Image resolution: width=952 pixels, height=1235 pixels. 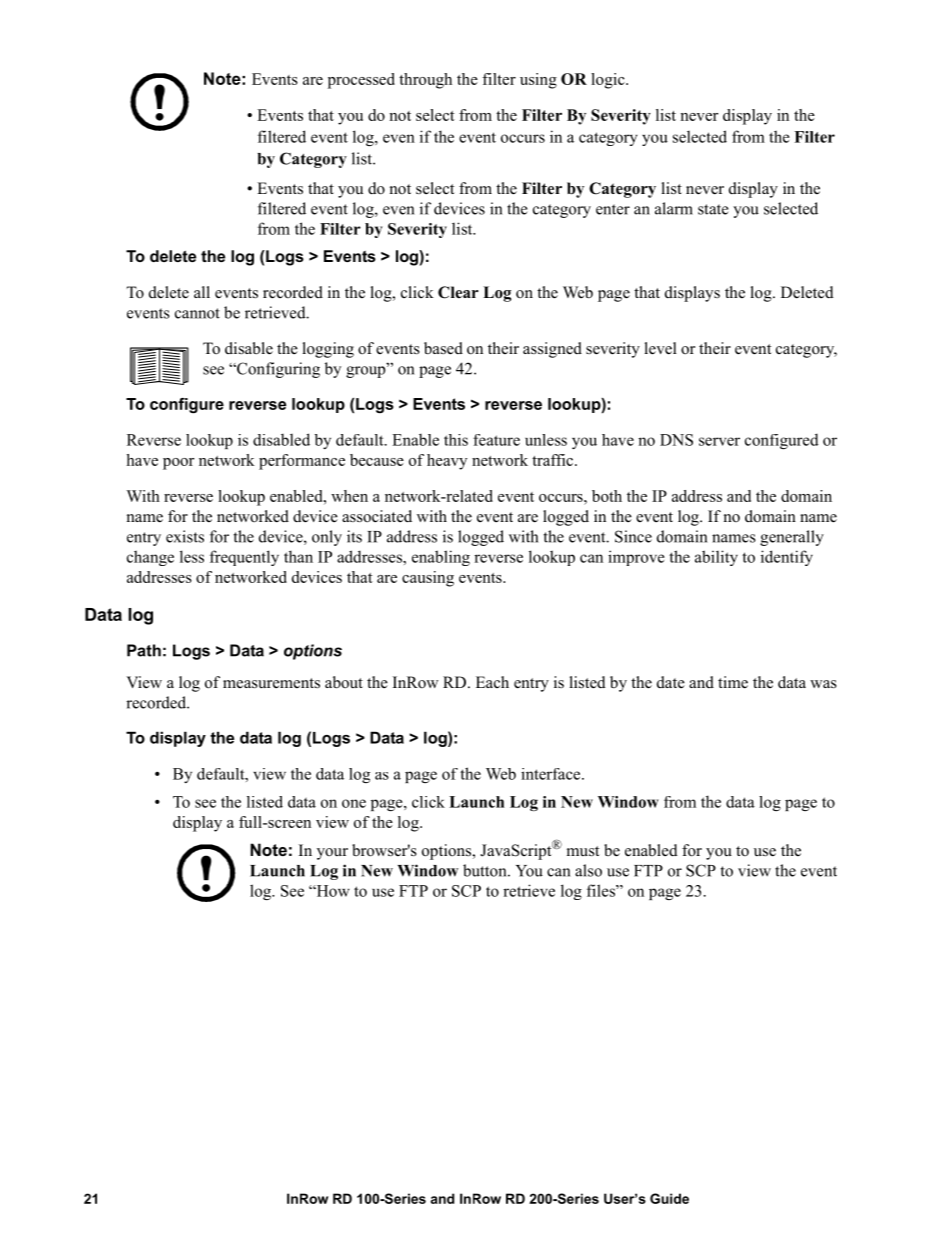 I want to click on Each, so click(x=492, y=682).
